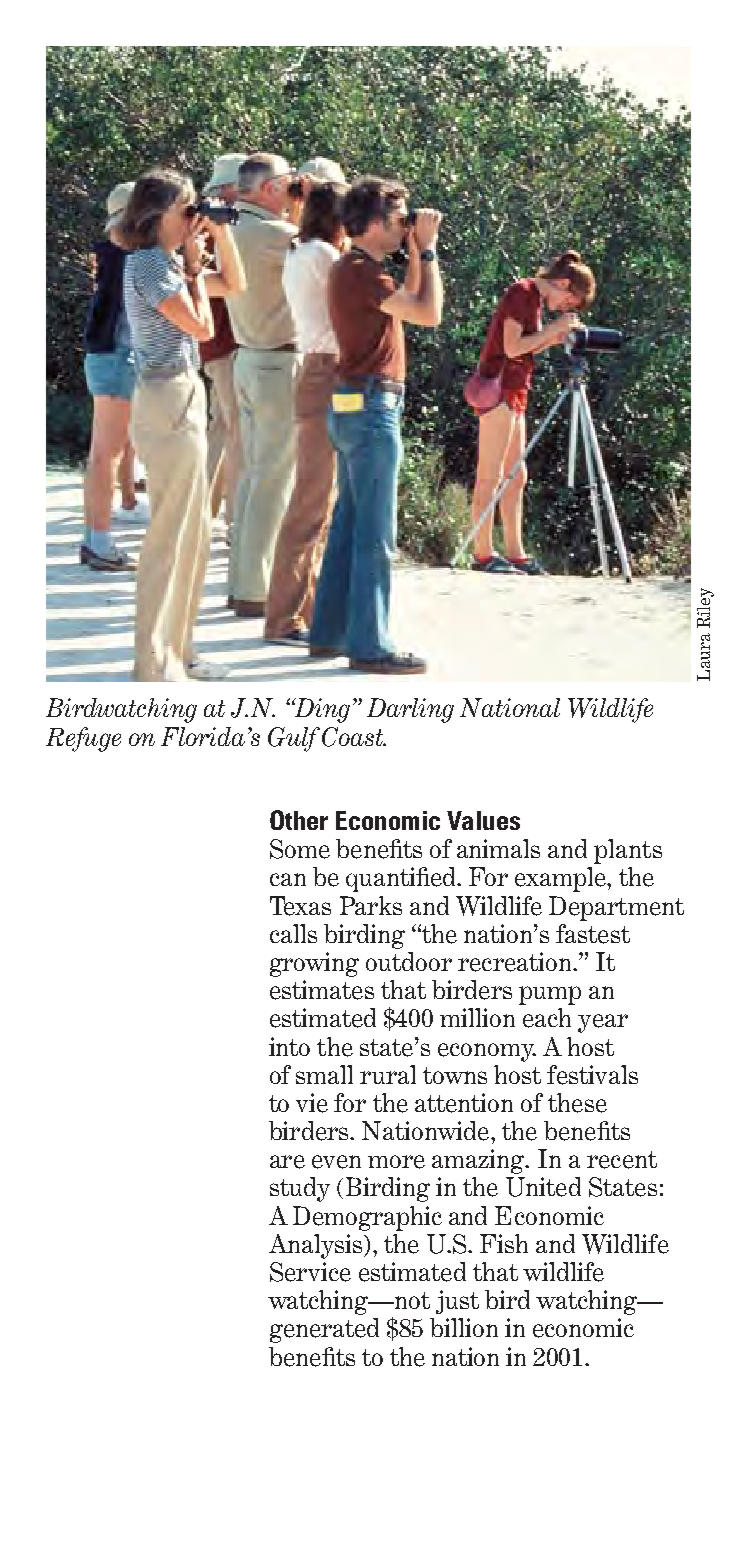  What do you see at coordinates (287, 1162) in the image?
I see `are` at bounding box center [287, 1162].
